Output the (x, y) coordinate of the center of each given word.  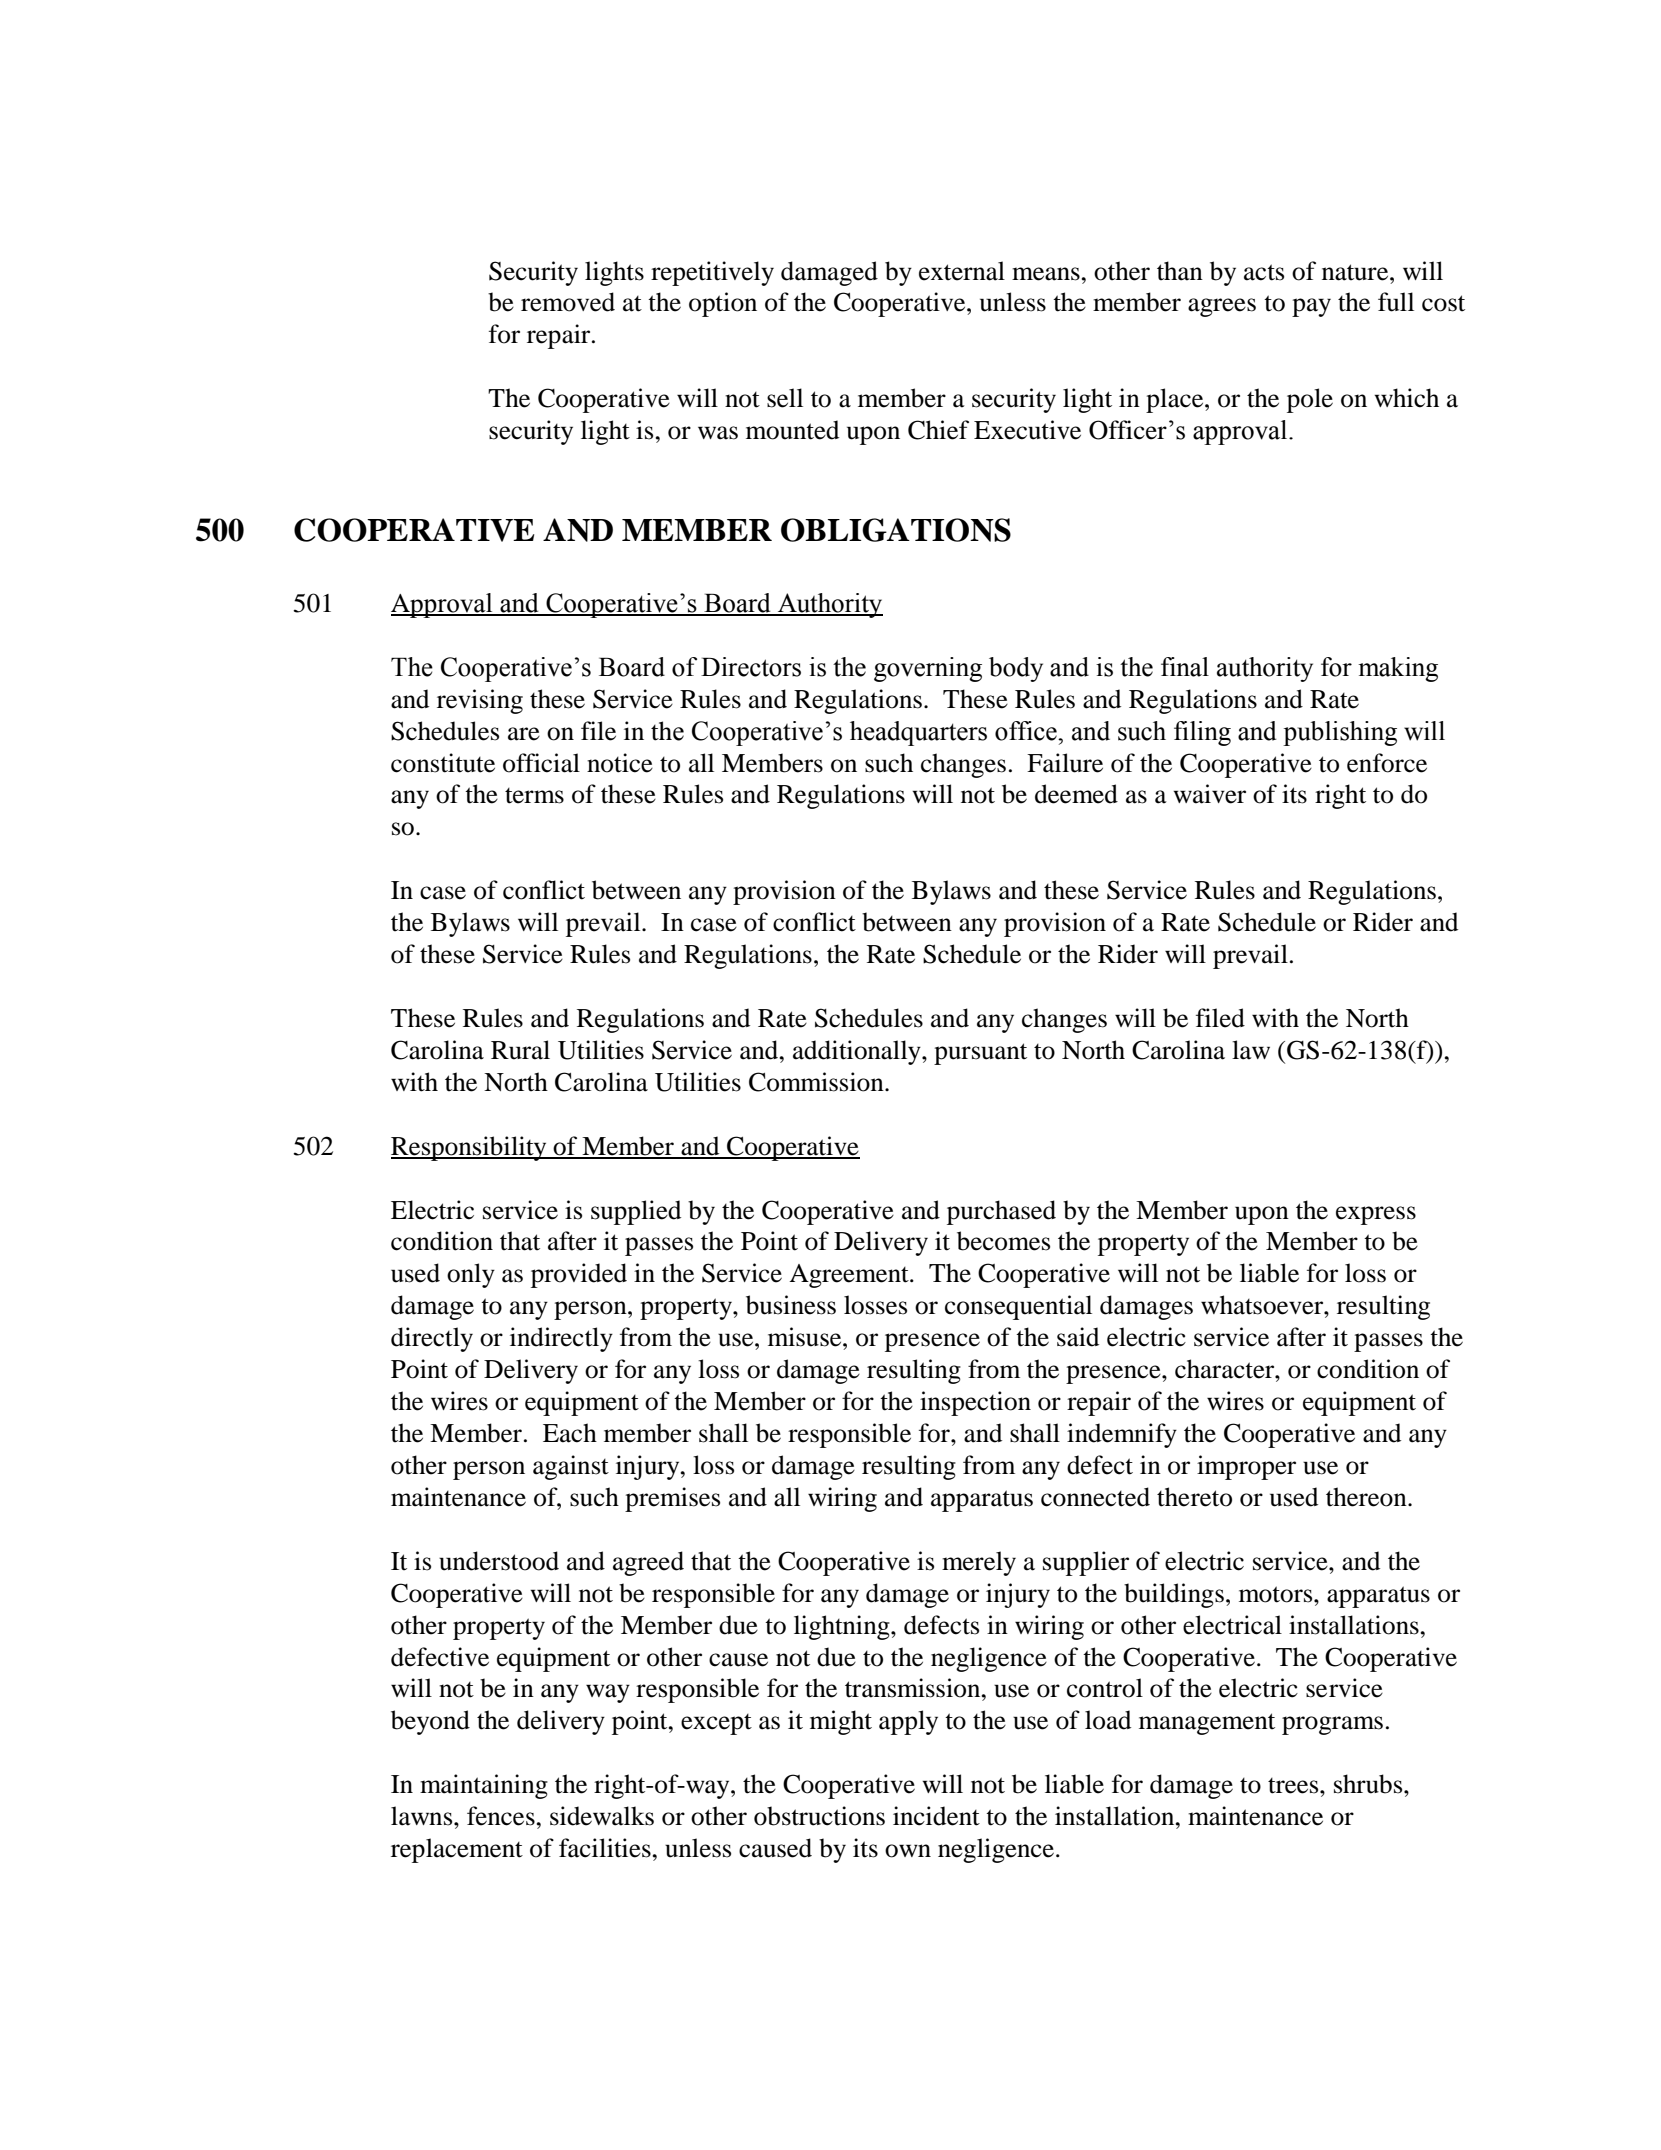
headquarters (918, 733)
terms (534, 796)
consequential (1018, 1307)
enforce (1387, 763)
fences (502, 1816)
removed (568, 302)
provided (579, 1275)
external (962, 271)
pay (1311, 307)
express (1376, 1215)
